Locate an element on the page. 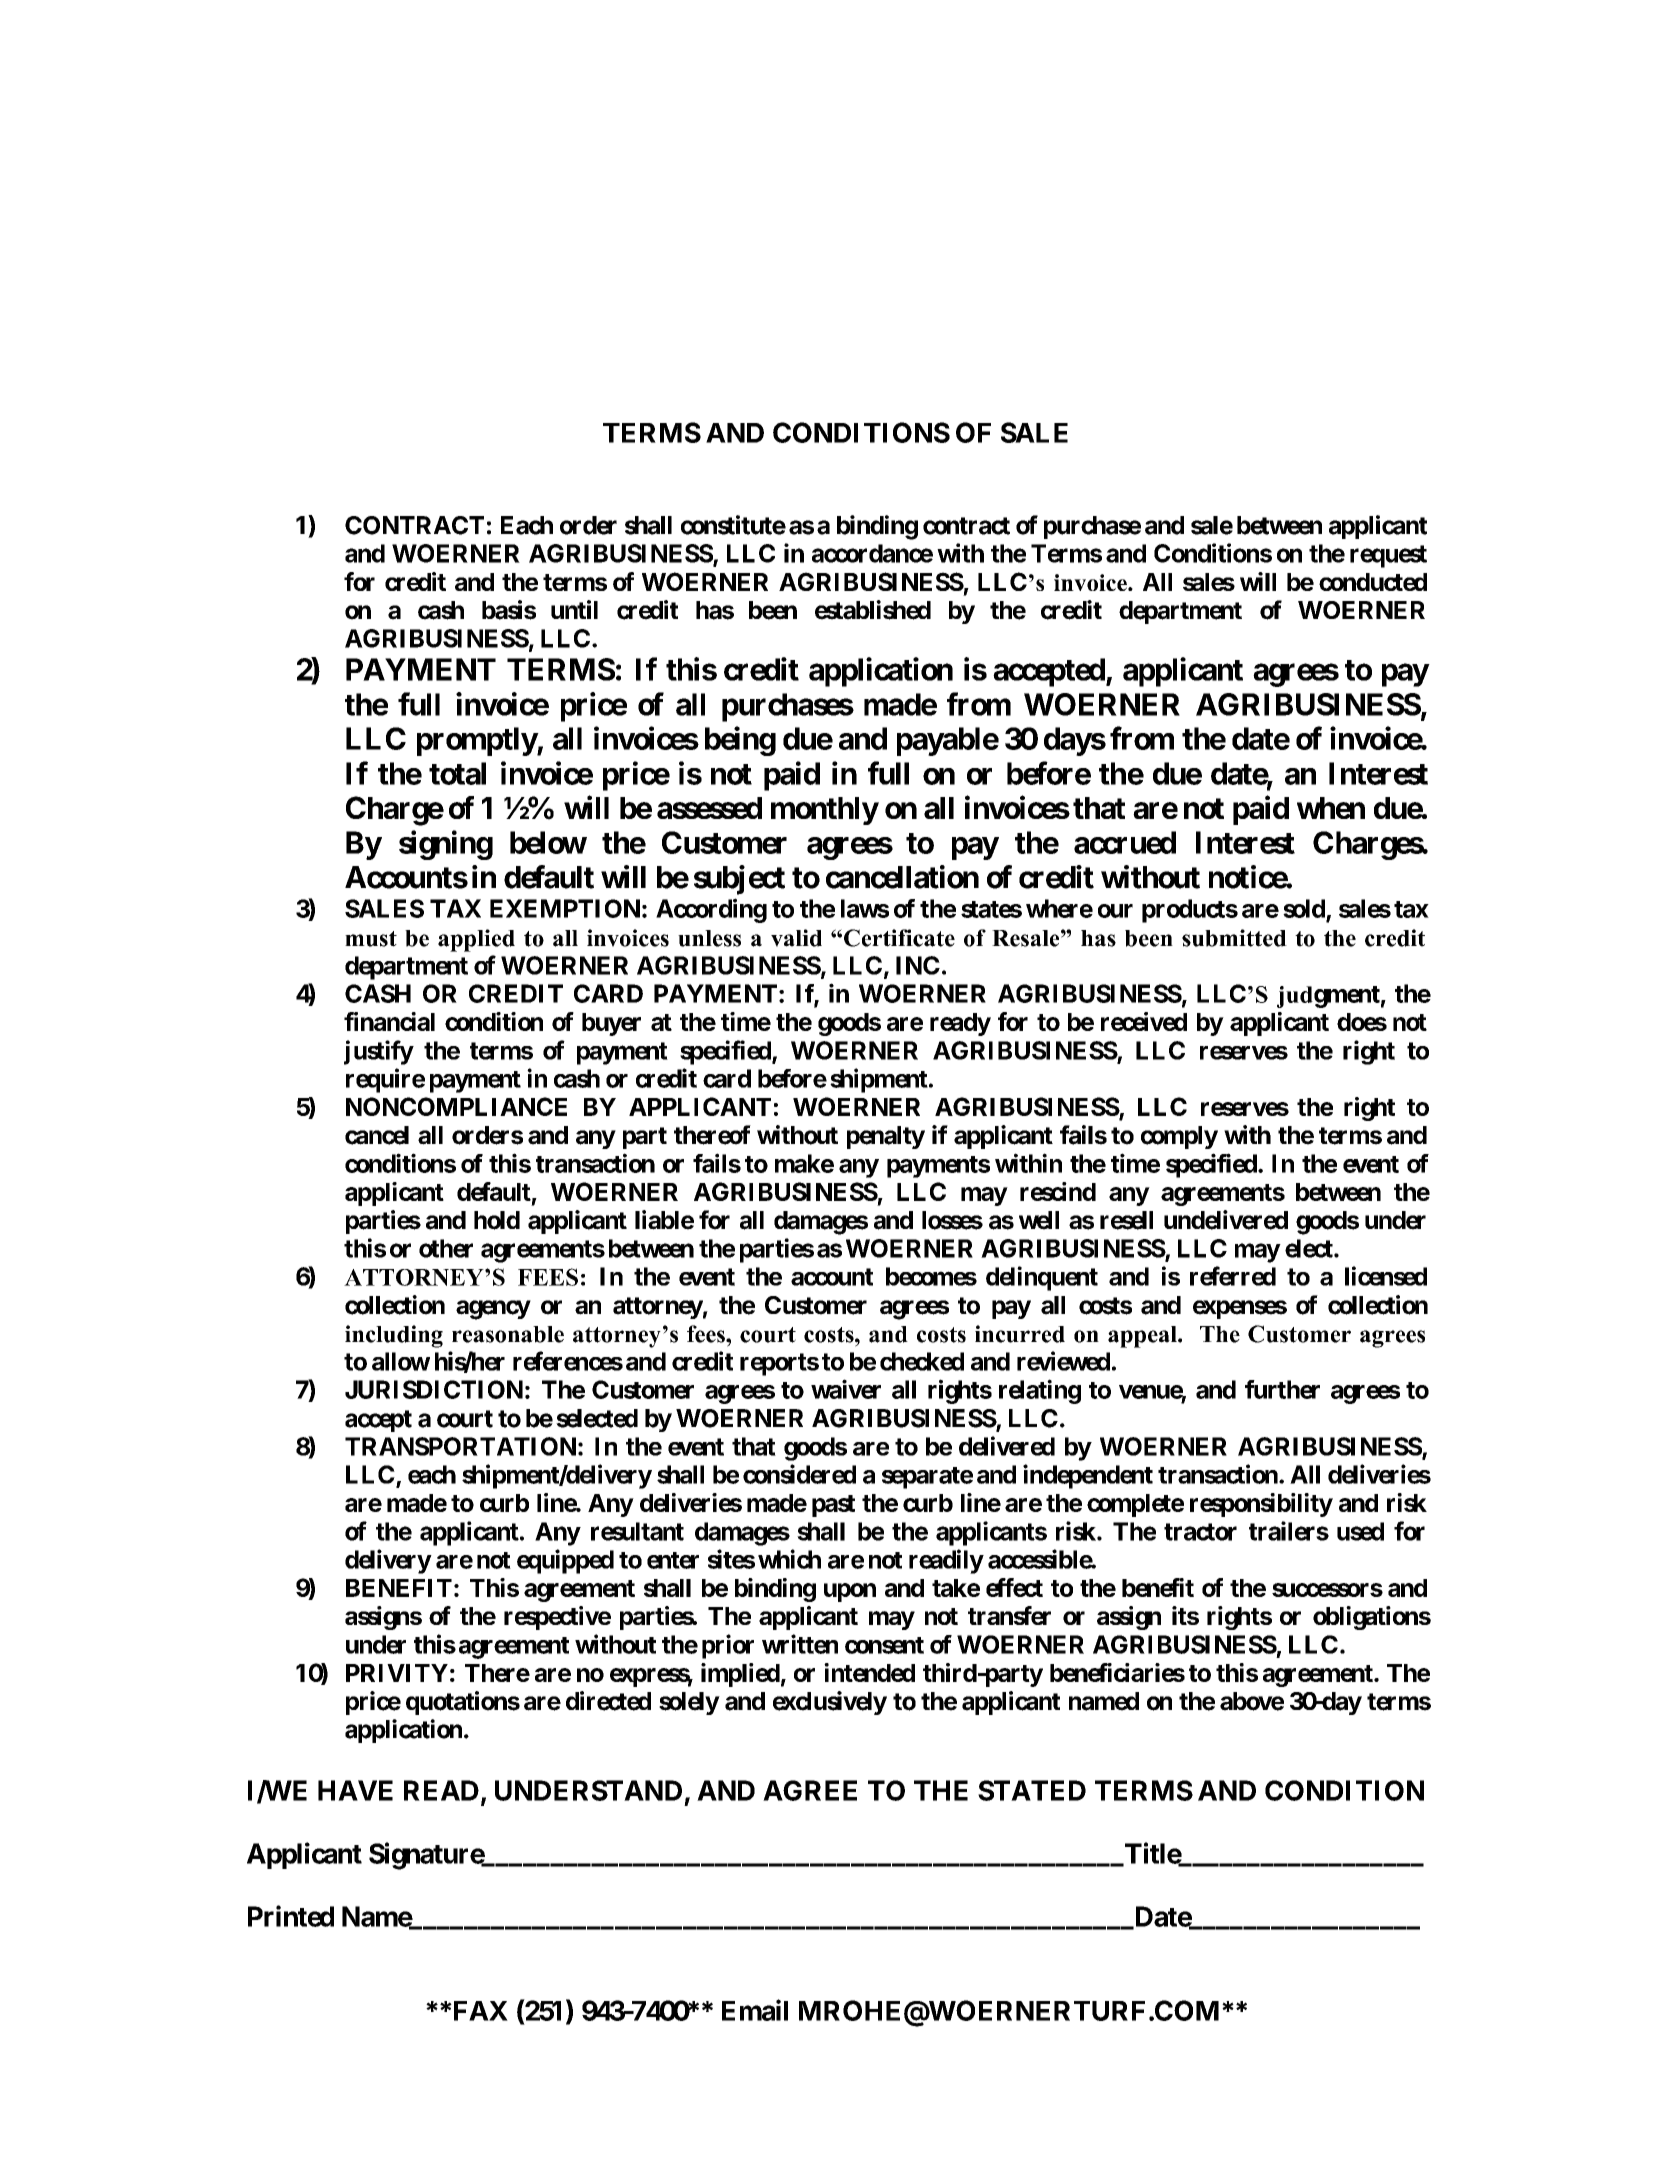 Image resolution: width=1673 pixels, height=2165 pixels. must is located at coordinates (371, 939).
